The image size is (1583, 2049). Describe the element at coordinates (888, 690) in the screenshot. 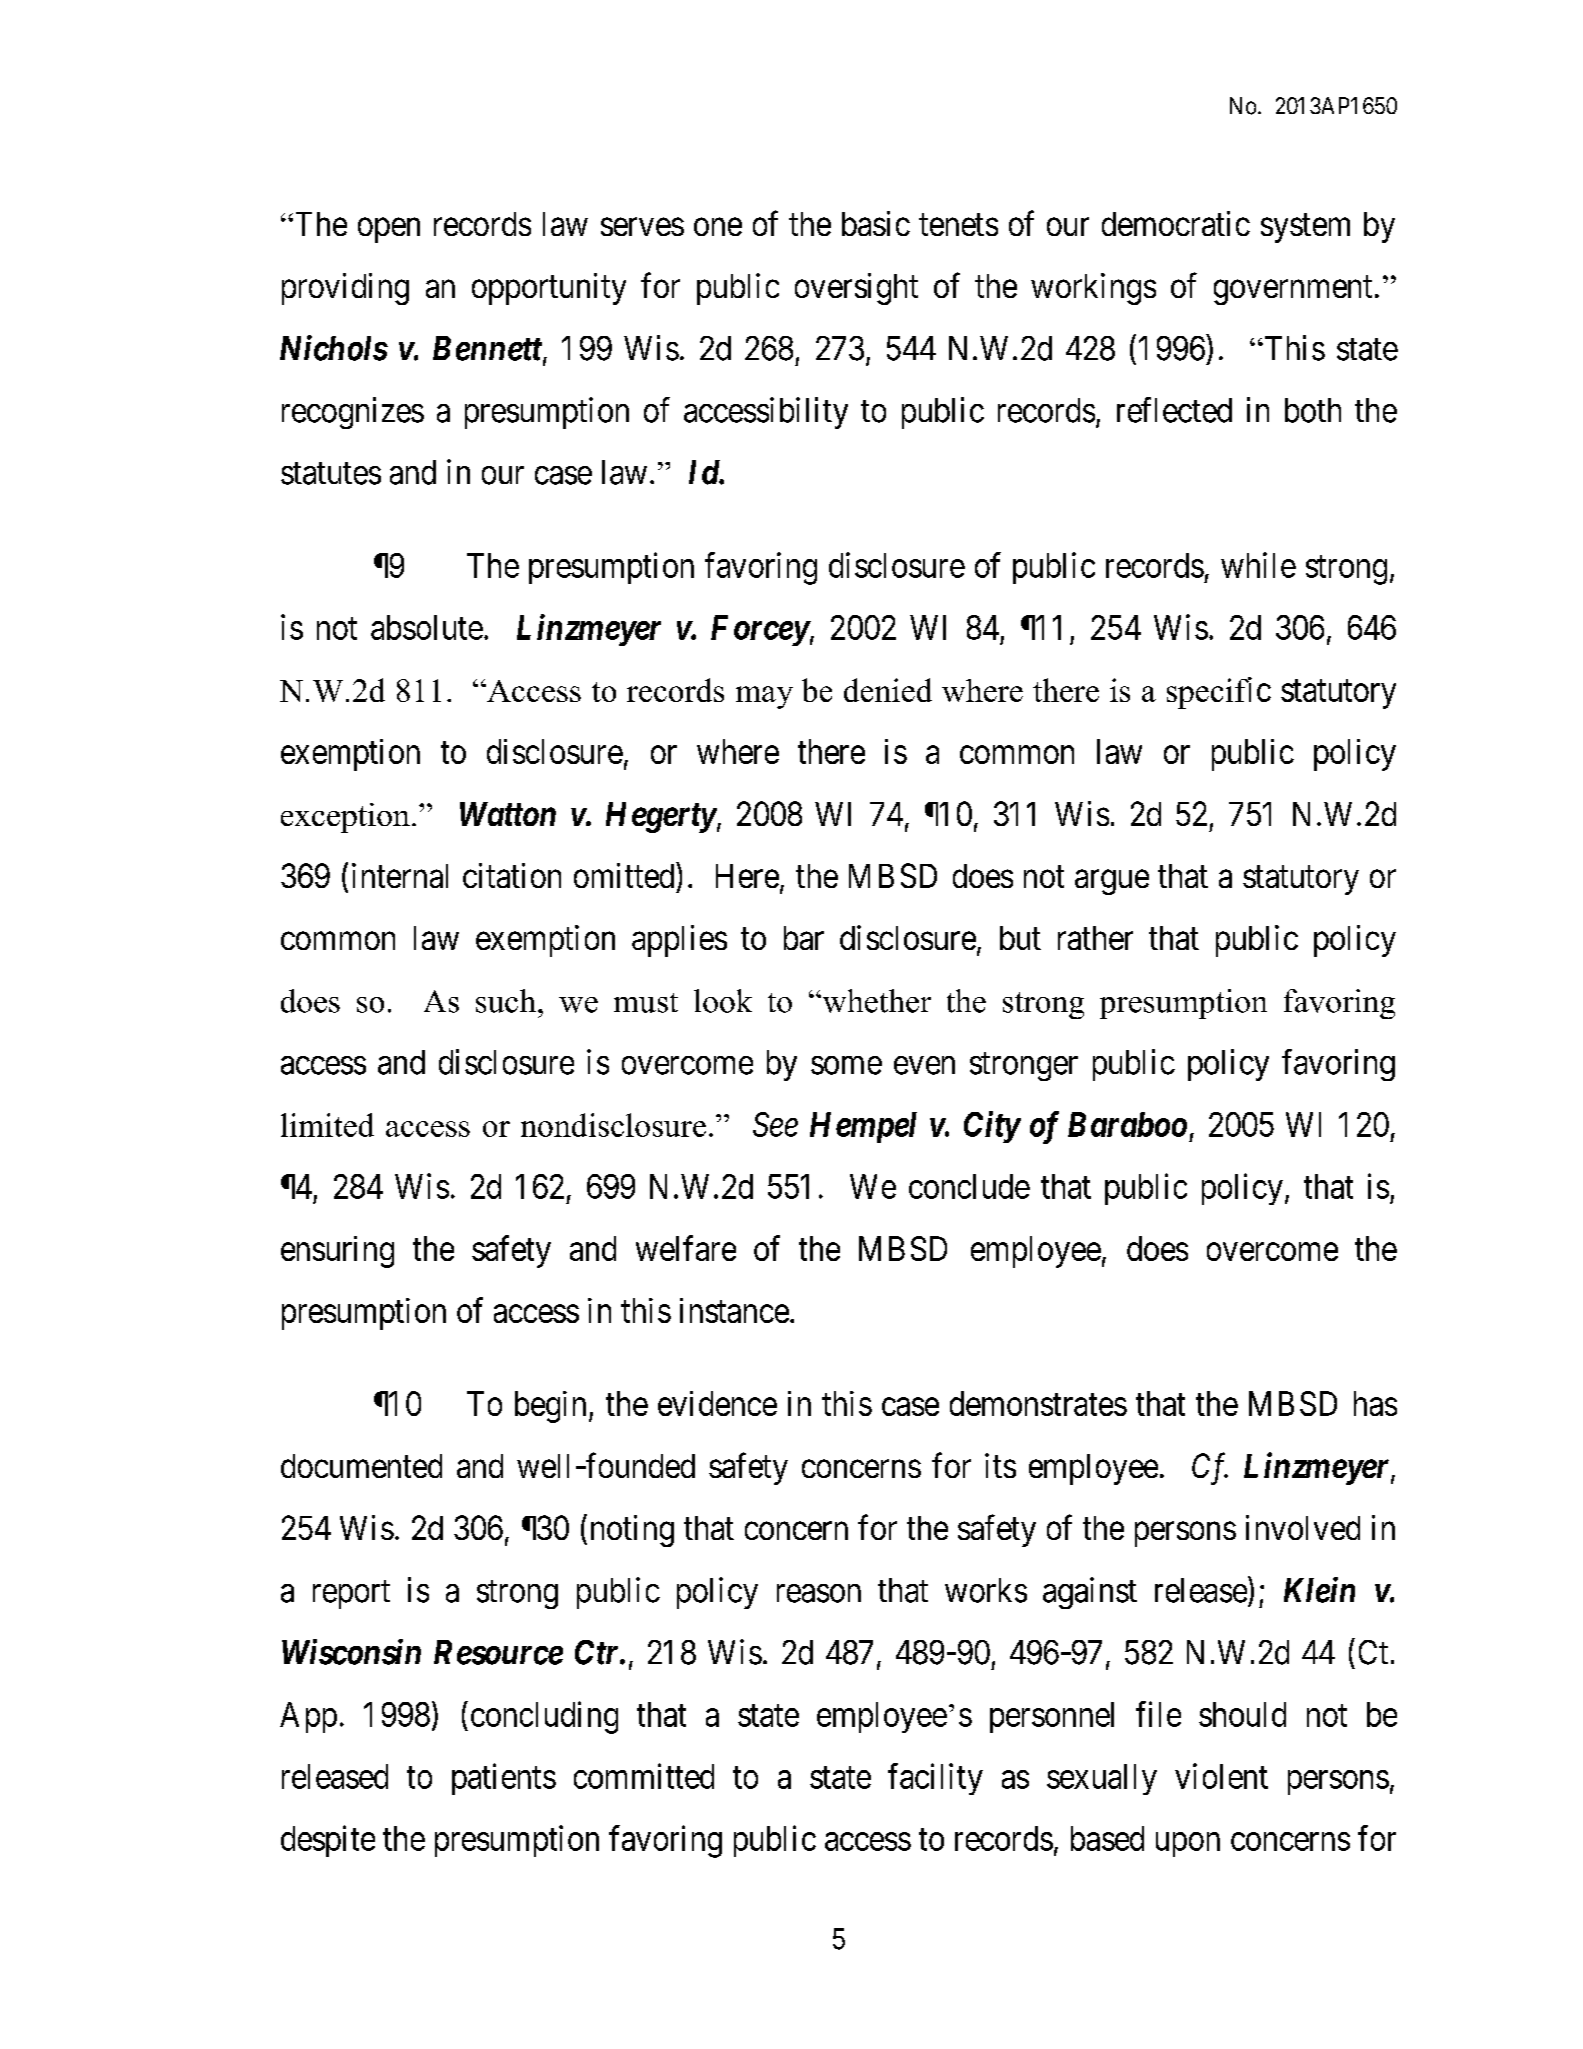

I see `denied` at that location.
